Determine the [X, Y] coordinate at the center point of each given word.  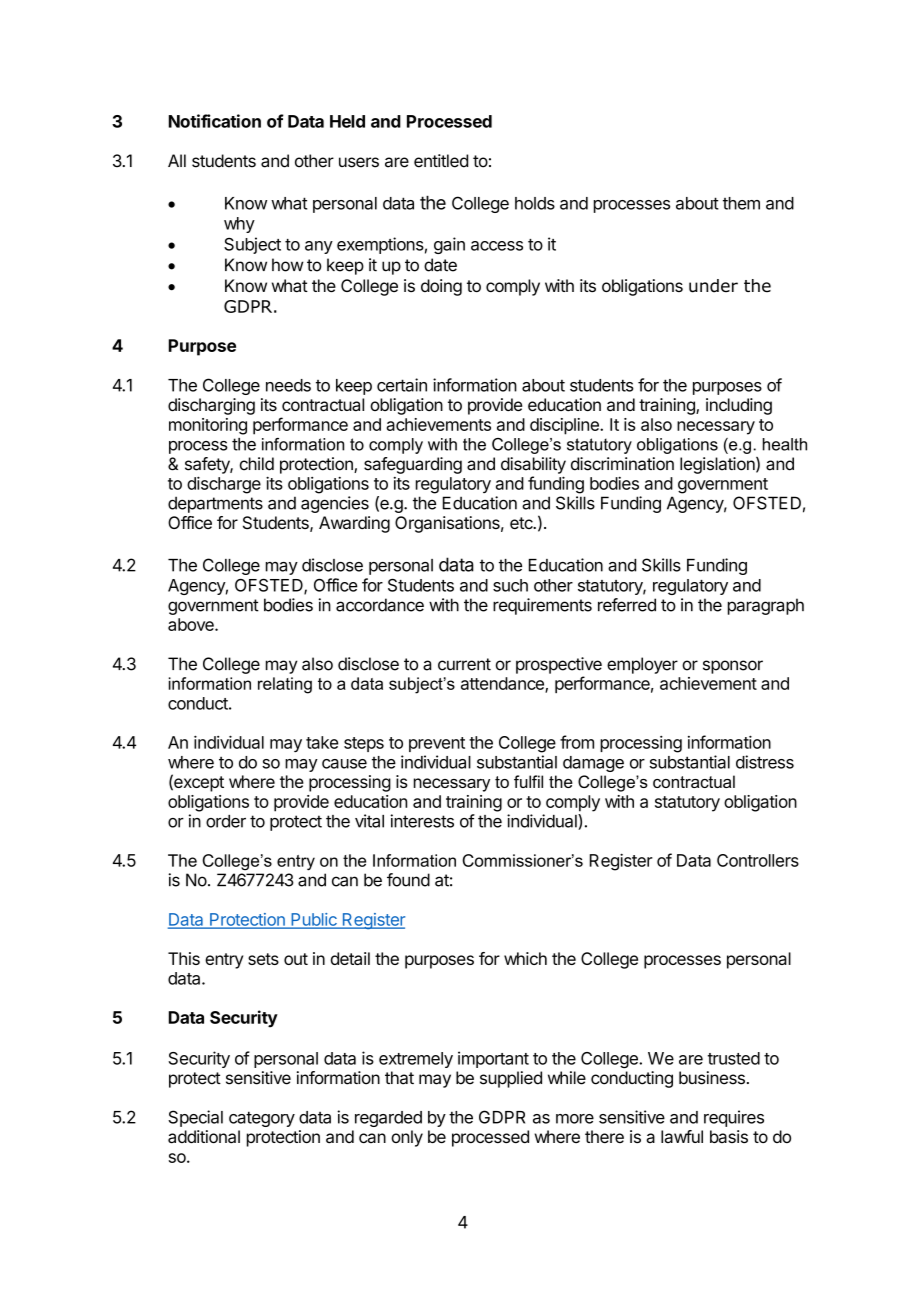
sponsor [733, 667]
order [226, 821]
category [262, 1119]
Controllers [758, 860]
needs [288, 385]
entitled [441, 161]
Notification [215, 121]
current [464, 664]
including [739, 406]
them [741, 203]
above [192, 624]
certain [402, 385]
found [408, 880]
